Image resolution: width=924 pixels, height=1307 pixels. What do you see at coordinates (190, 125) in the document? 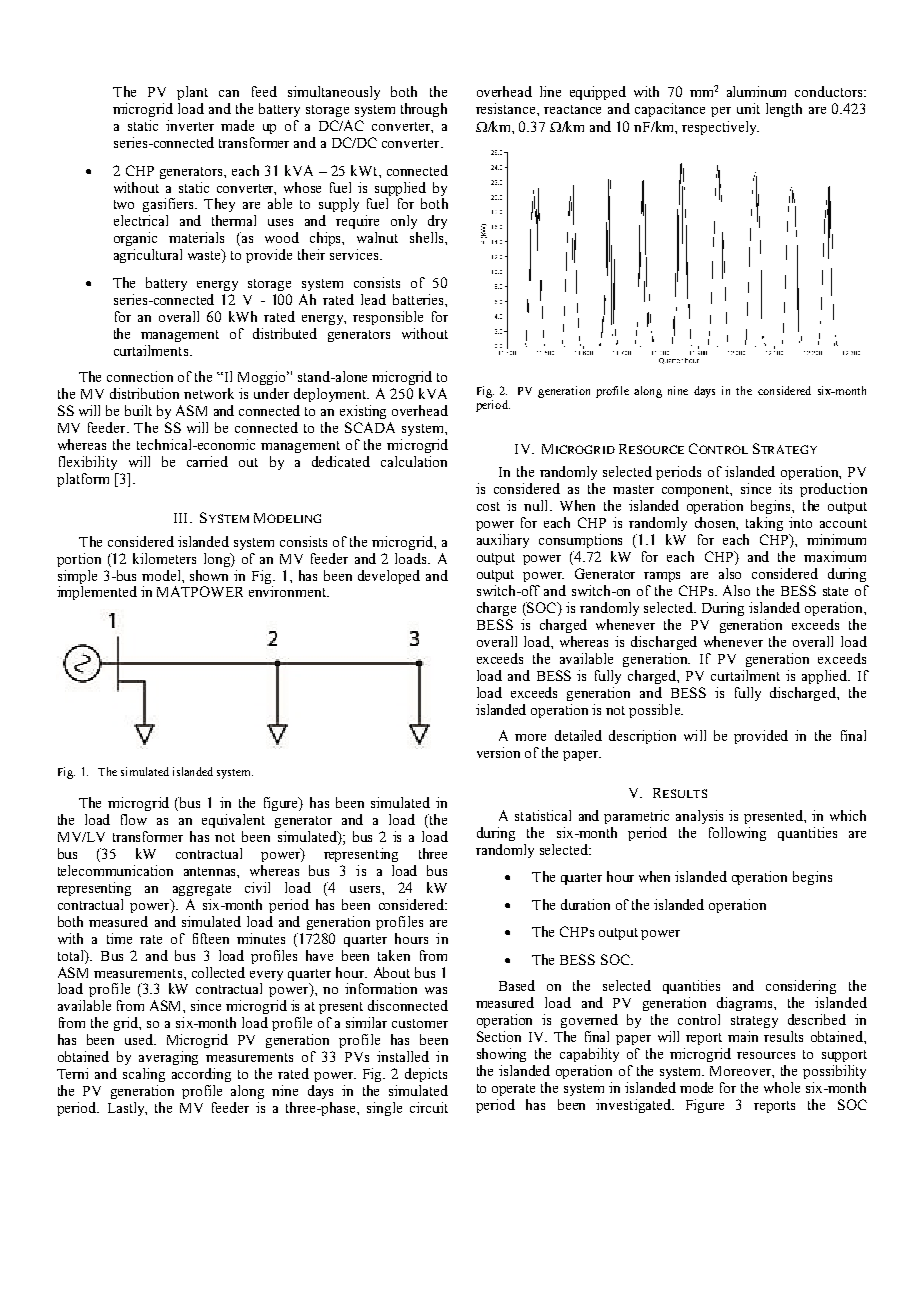
I see `inverter` at bounding box center [190, 125].
